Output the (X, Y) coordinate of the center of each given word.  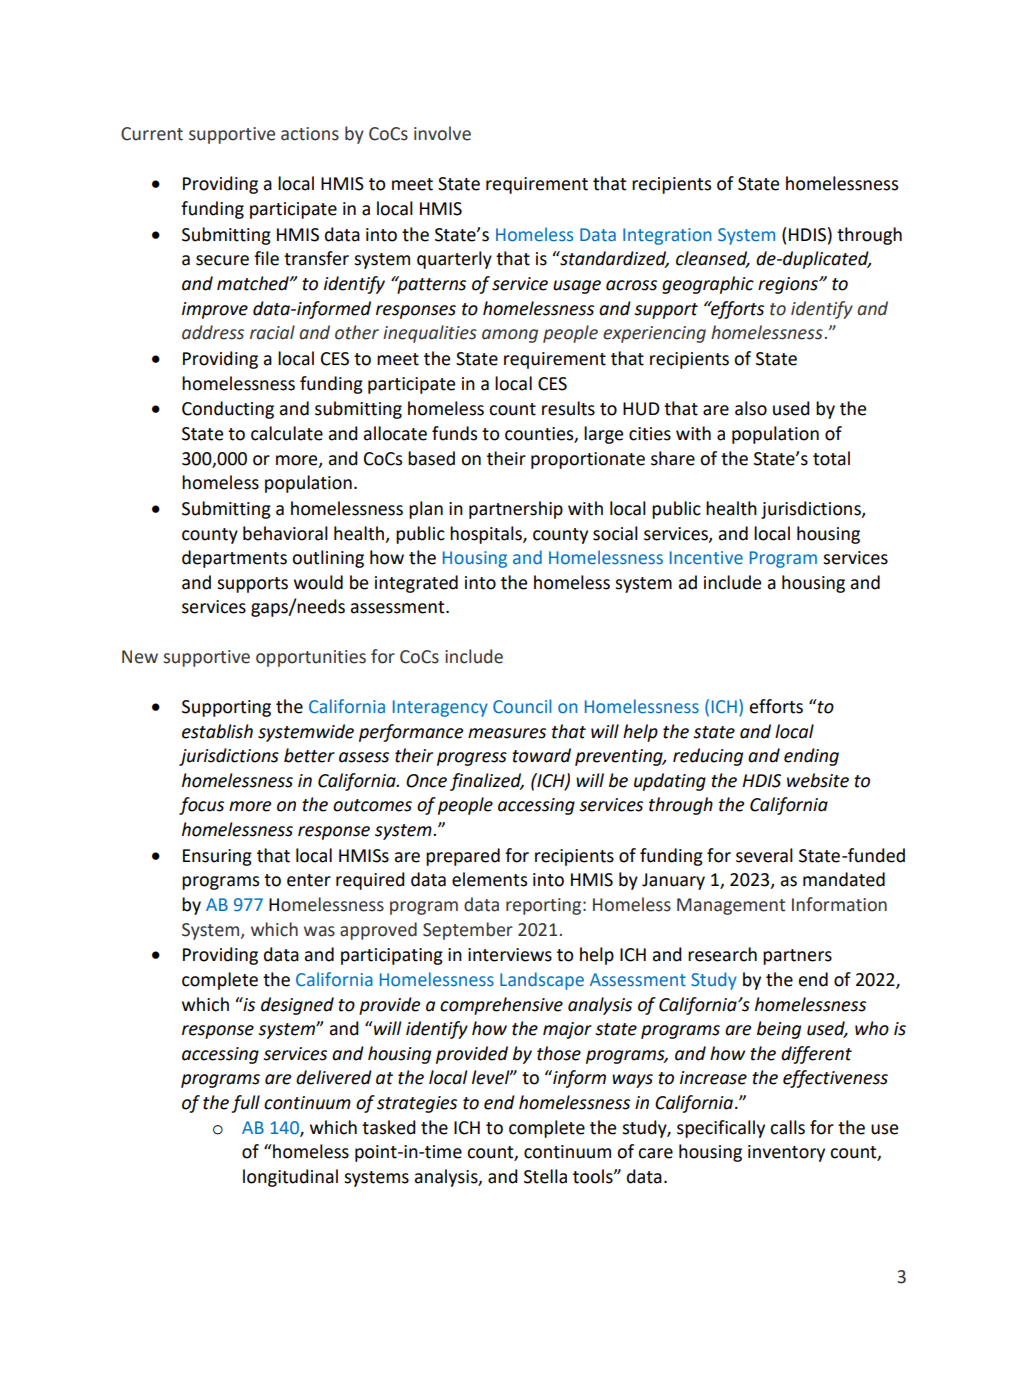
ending (811, 757)
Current (152, 134)
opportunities (311, 658)
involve (442, 133)
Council (522, 706)
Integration (667, 236)
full (245, 1104)
